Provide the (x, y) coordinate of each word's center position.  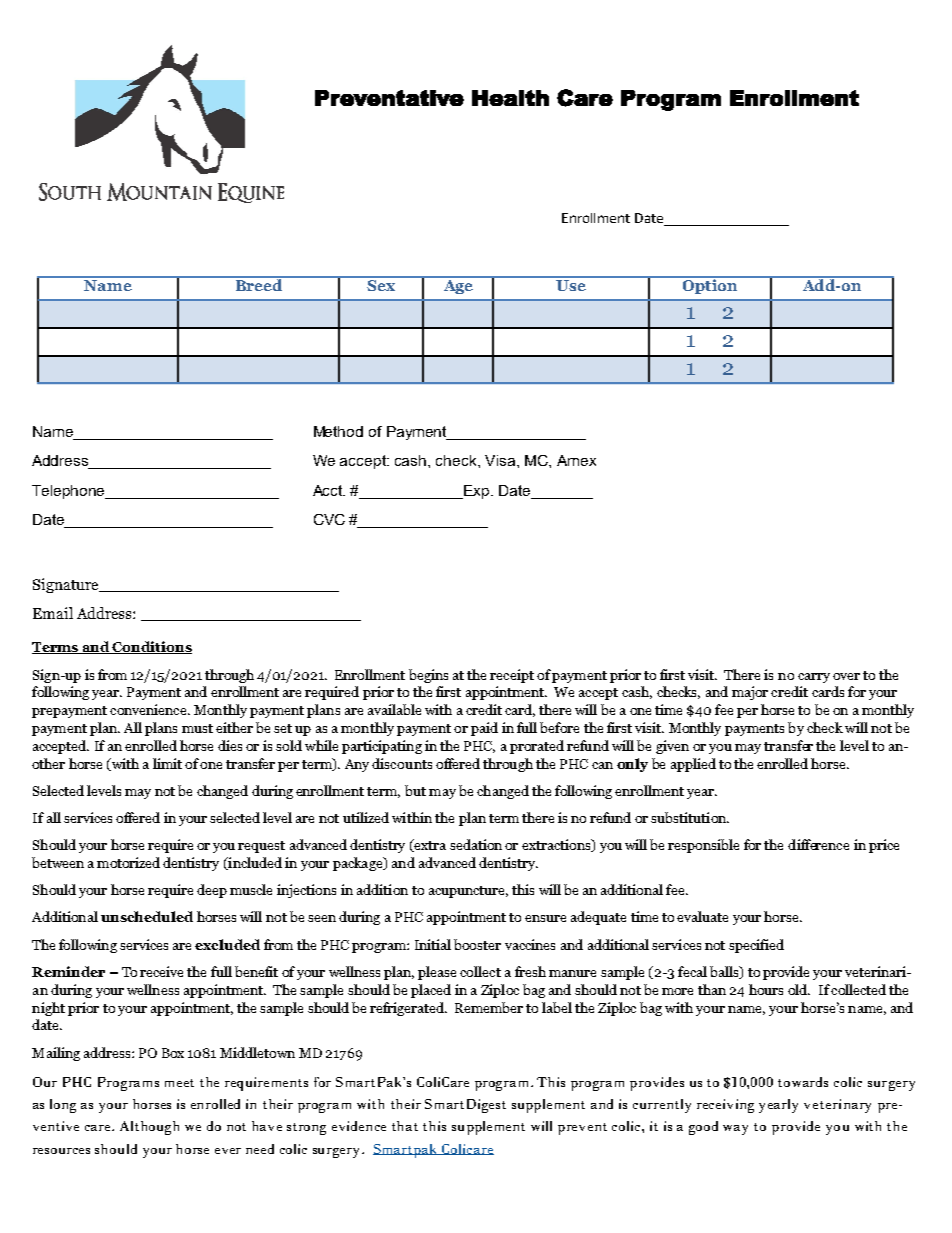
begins (428, 676)
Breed (259, 284)
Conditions (151, 647)
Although (149, 1128)
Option (710, 285)
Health (510, 98)
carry (814, 678)
